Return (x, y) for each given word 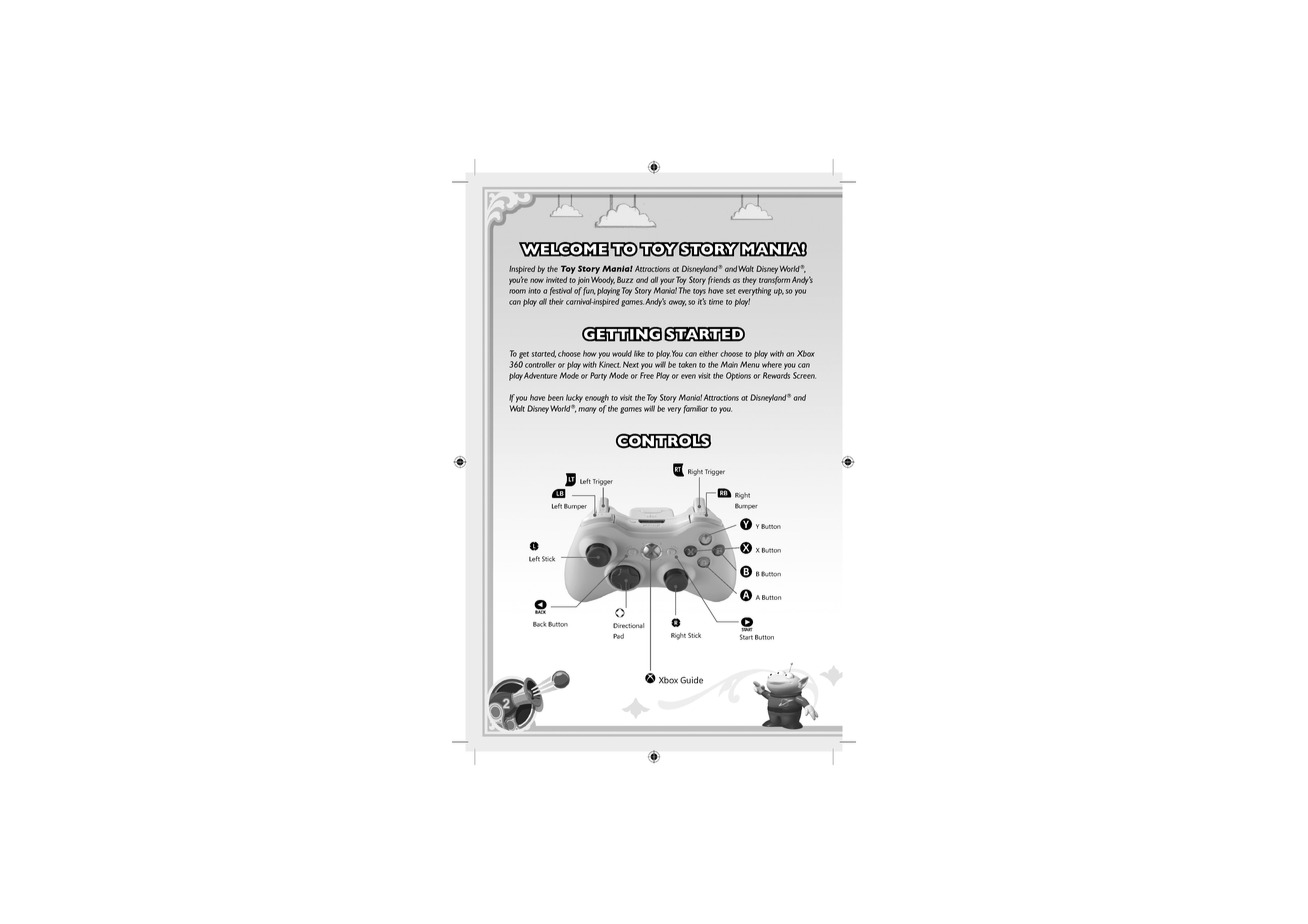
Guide (691, 680)
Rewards (776, 375)
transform (774, 280)
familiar (695, 409)
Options (738, 376)
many (586, 410)
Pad (618, 636)
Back (540, 624)
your (667, 281)
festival (561, 291)
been (556, 397)
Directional (628, 625)
